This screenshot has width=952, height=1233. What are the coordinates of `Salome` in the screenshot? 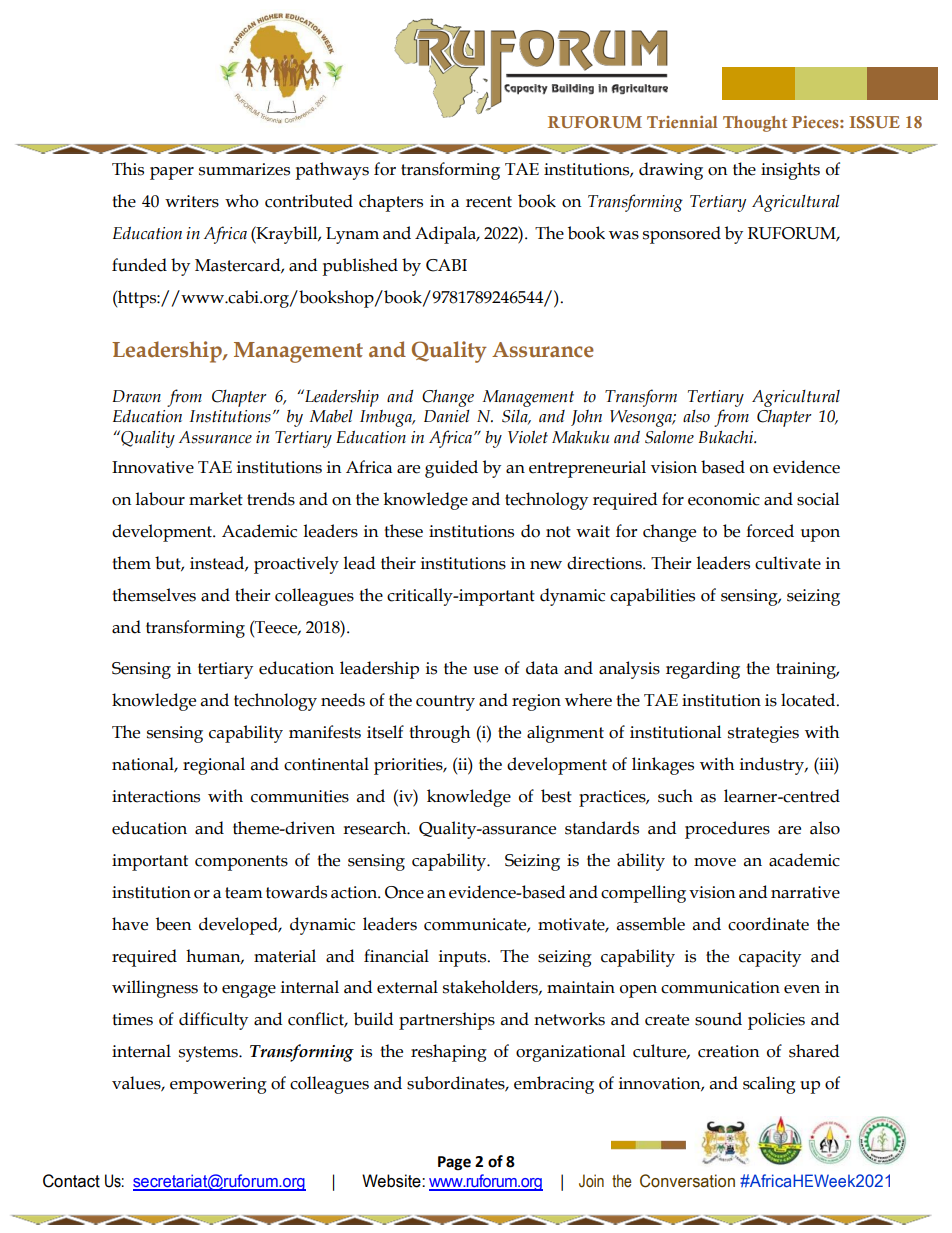 It's located at (669, 437).
